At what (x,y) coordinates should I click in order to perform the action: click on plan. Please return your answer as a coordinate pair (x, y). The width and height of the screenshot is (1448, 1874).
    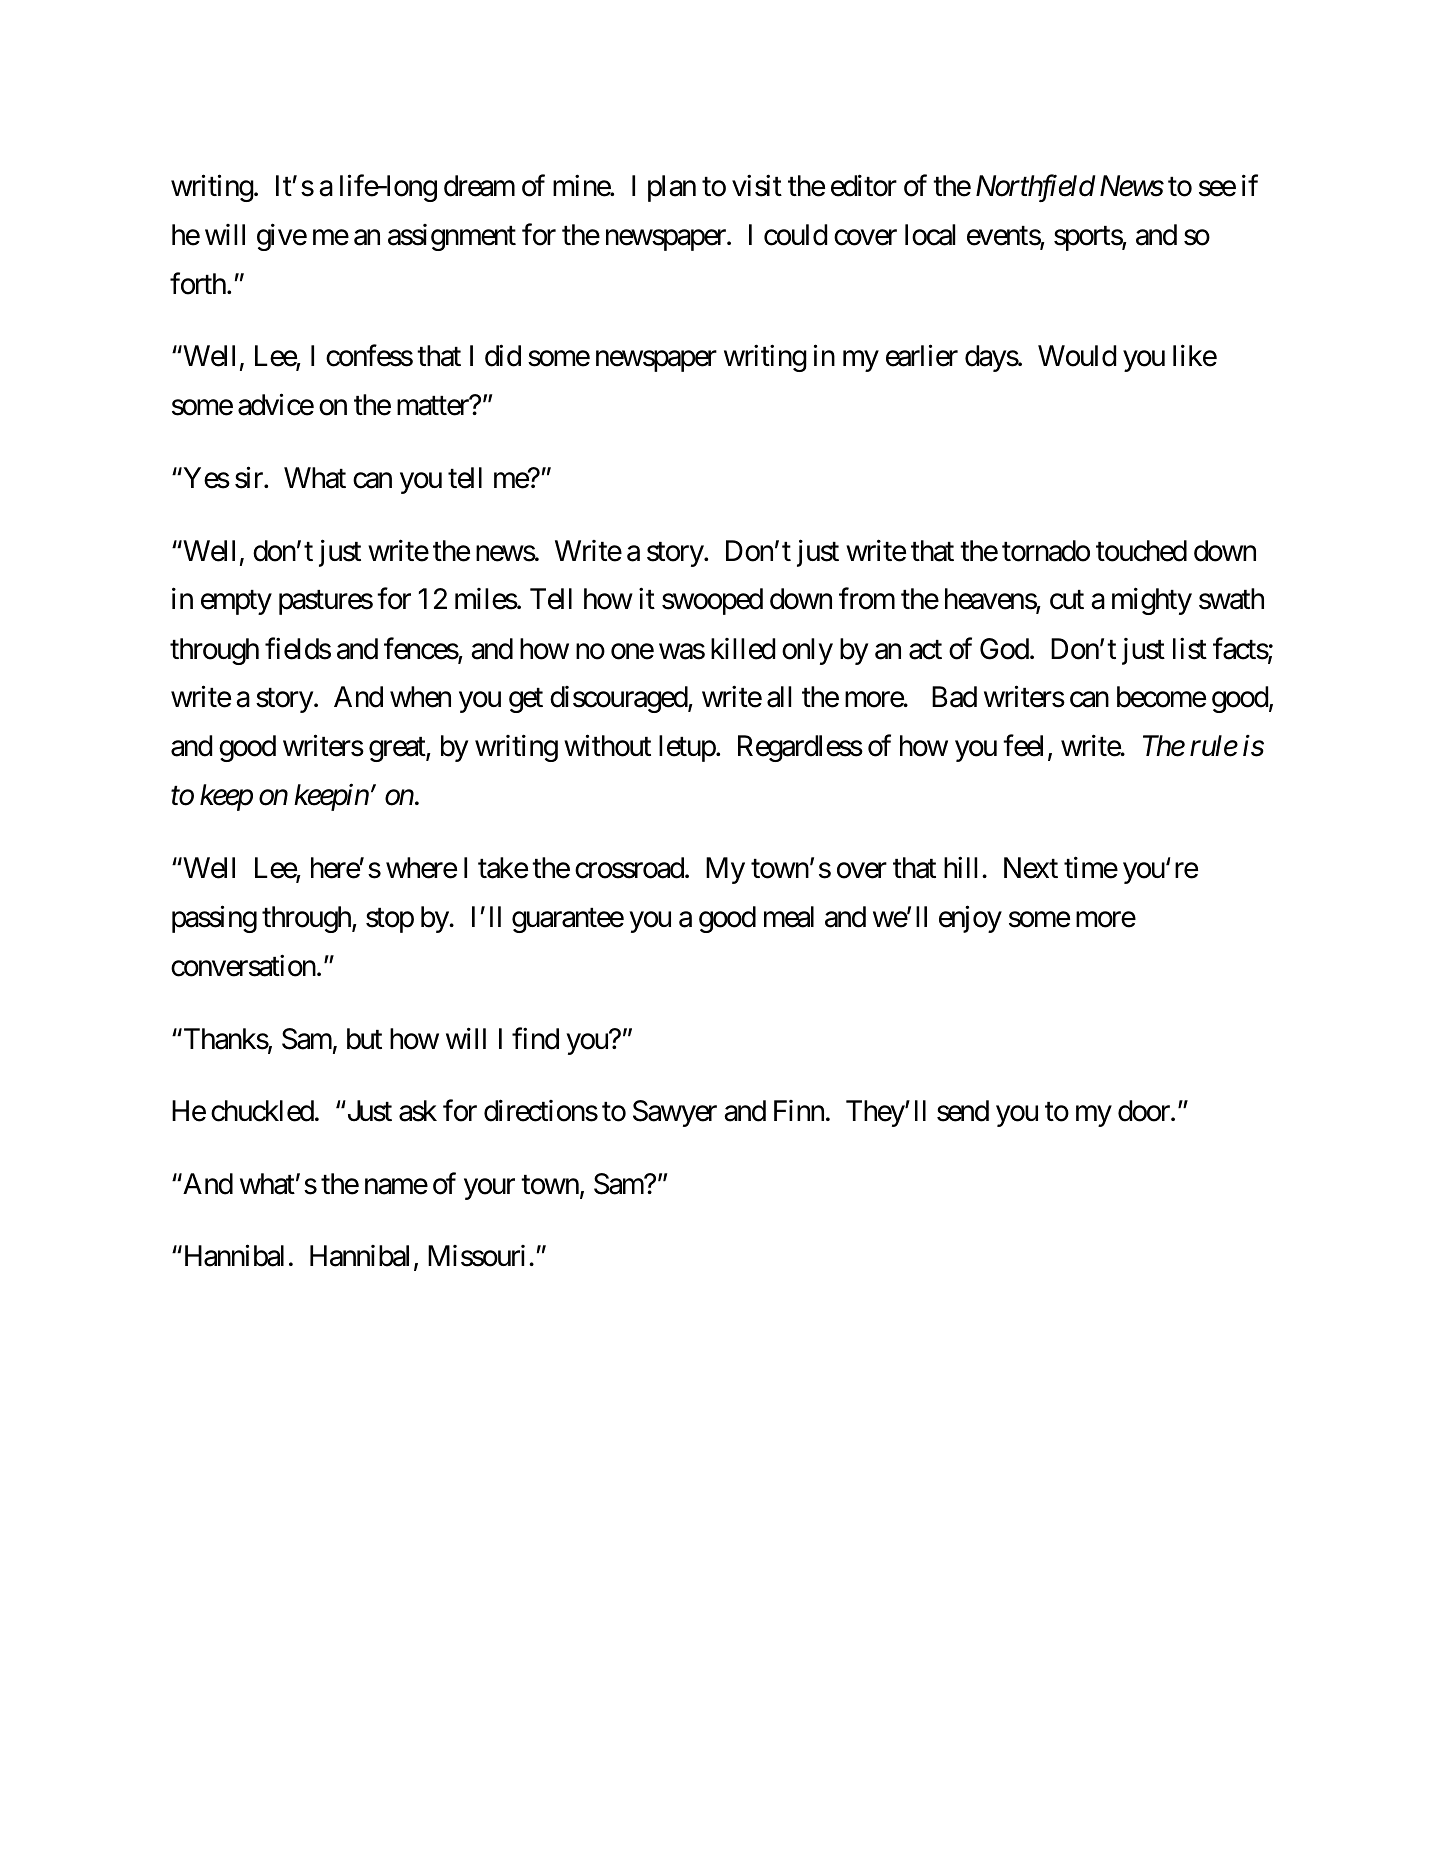
    Looking at the image, I should click on (672, 188).
